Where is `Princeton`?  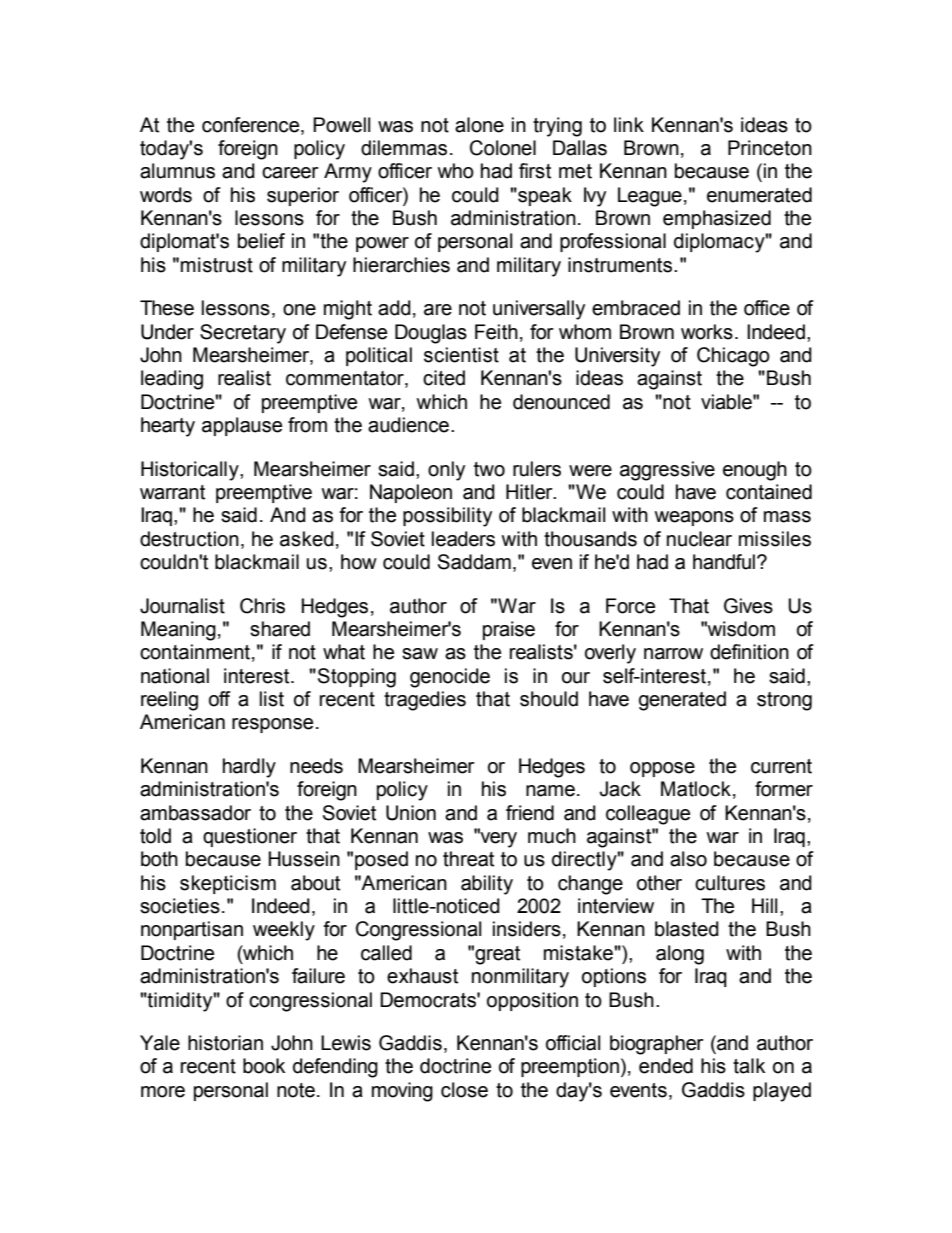
Princeton is located at coordinates (770, 148).
